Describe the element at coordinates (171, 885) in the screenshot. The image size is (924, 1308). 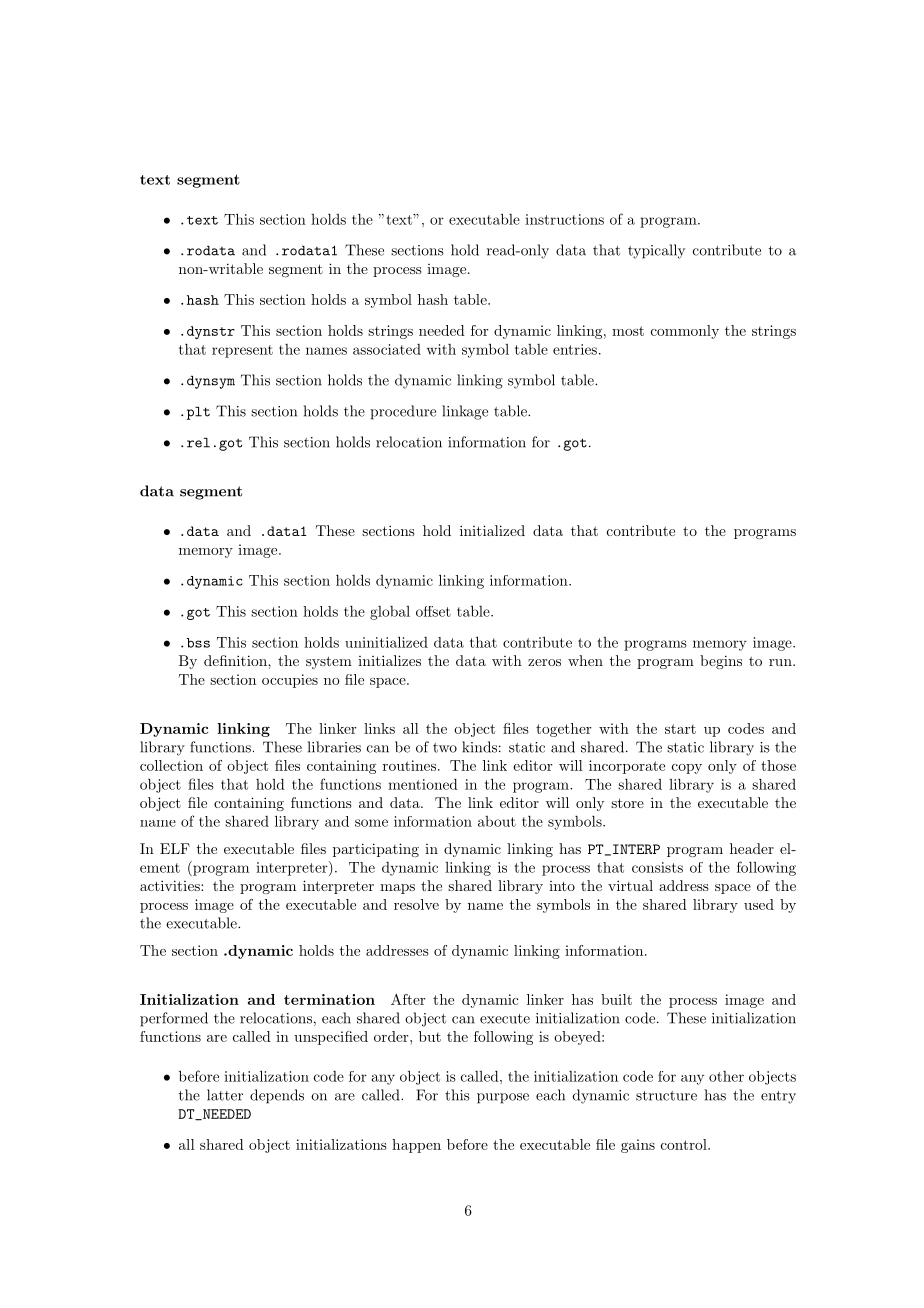
I see `activities` at that location.
